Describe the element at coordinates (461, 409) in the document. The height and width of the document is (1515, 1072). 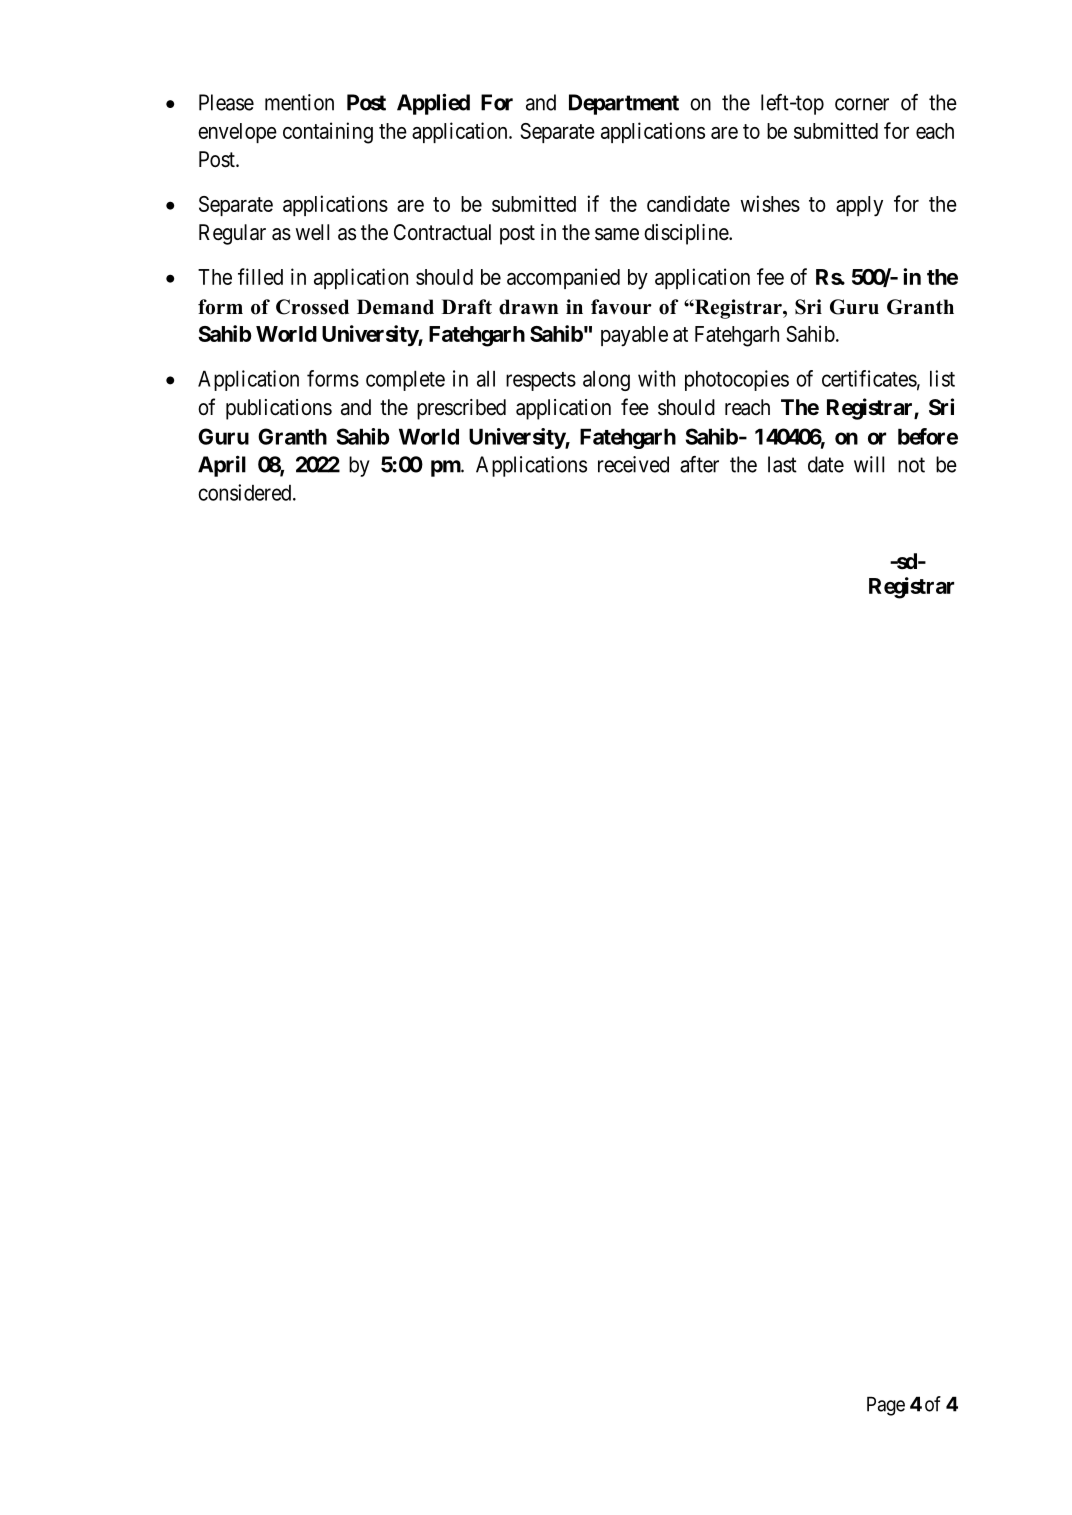
I see `prescribed` at that location.
